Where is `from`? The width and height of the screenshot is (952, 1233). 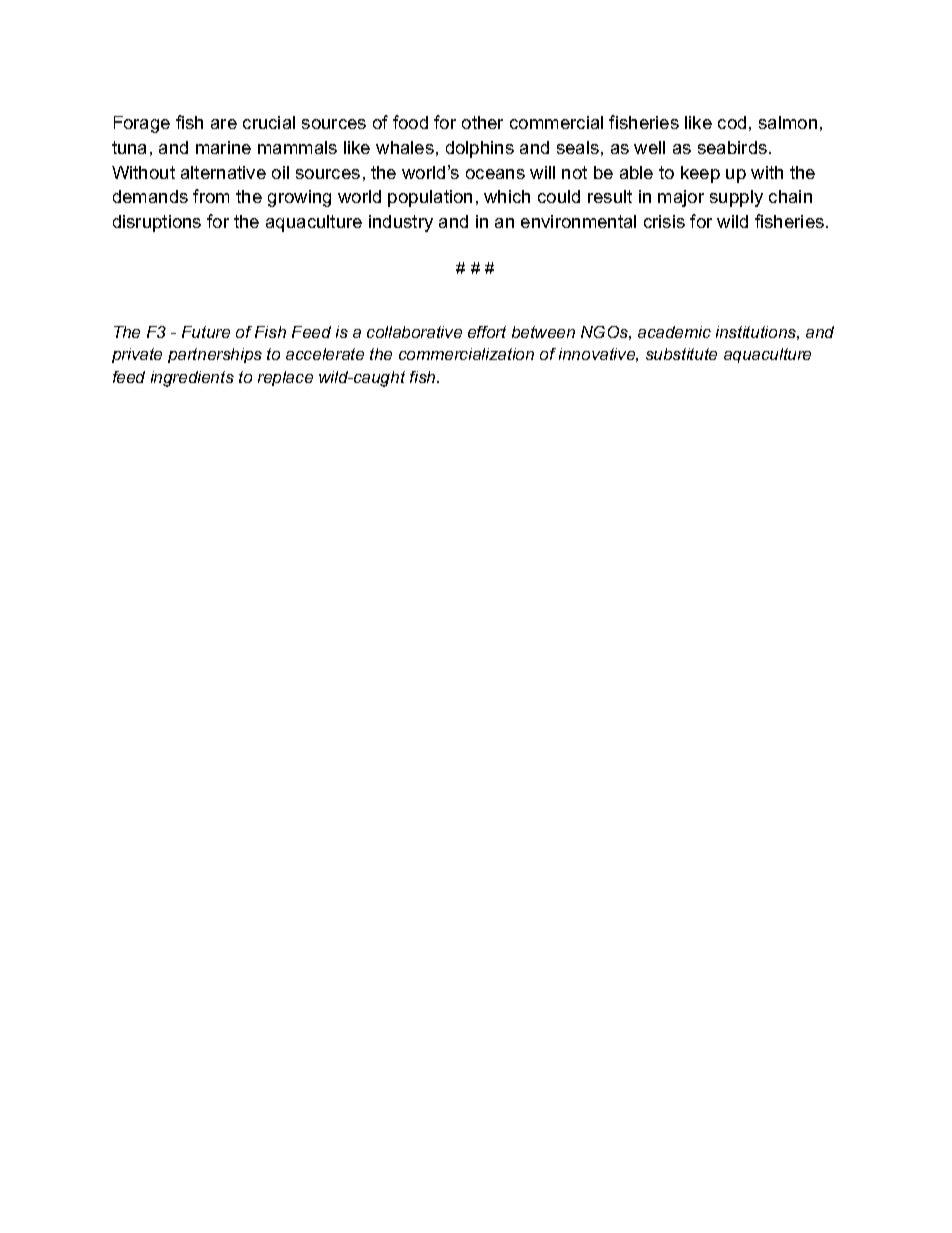
from is located at coordinates (211, 196).
